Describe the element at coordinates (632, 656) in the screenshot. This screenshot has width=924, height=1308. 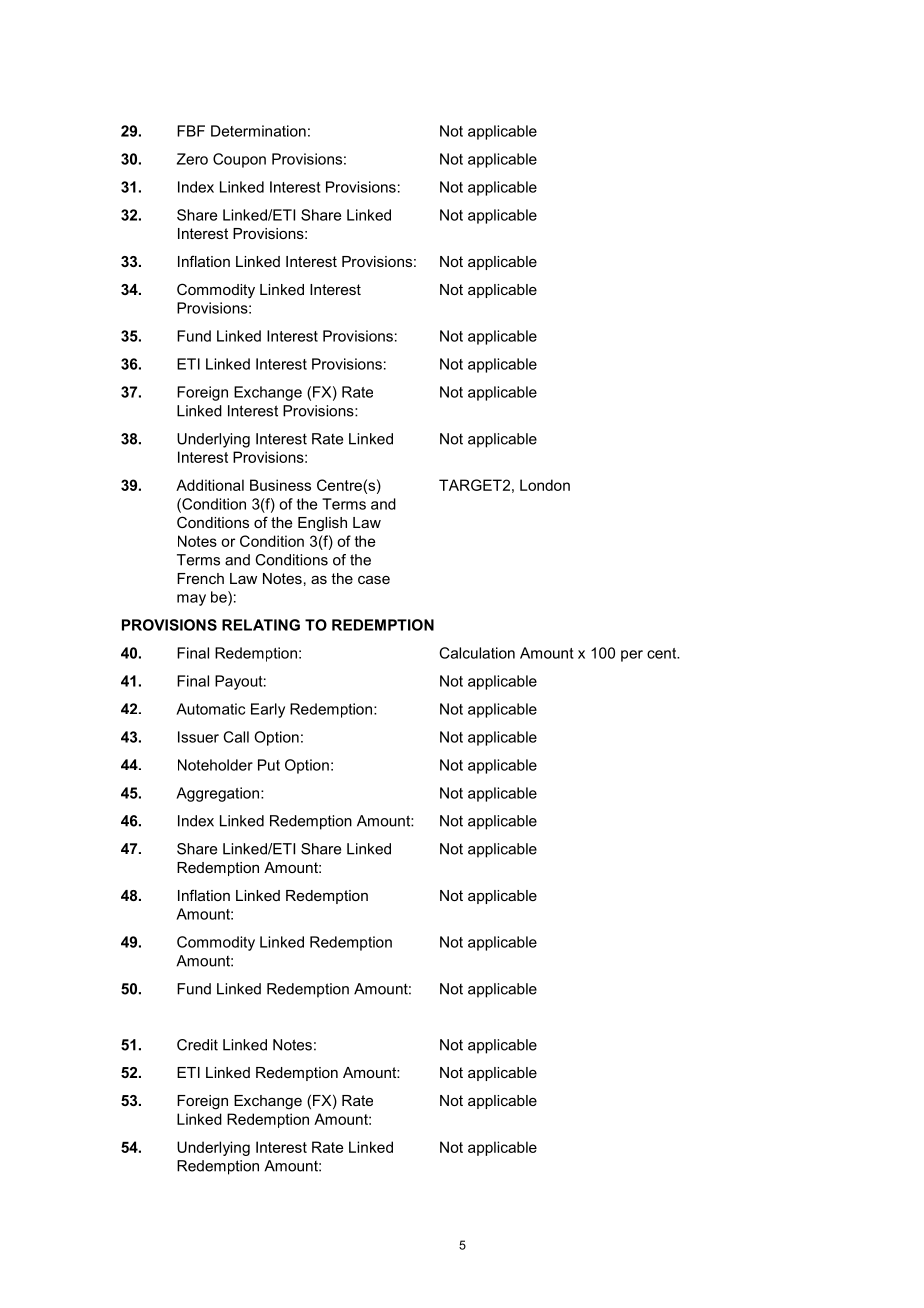
I see `per` at that location.
